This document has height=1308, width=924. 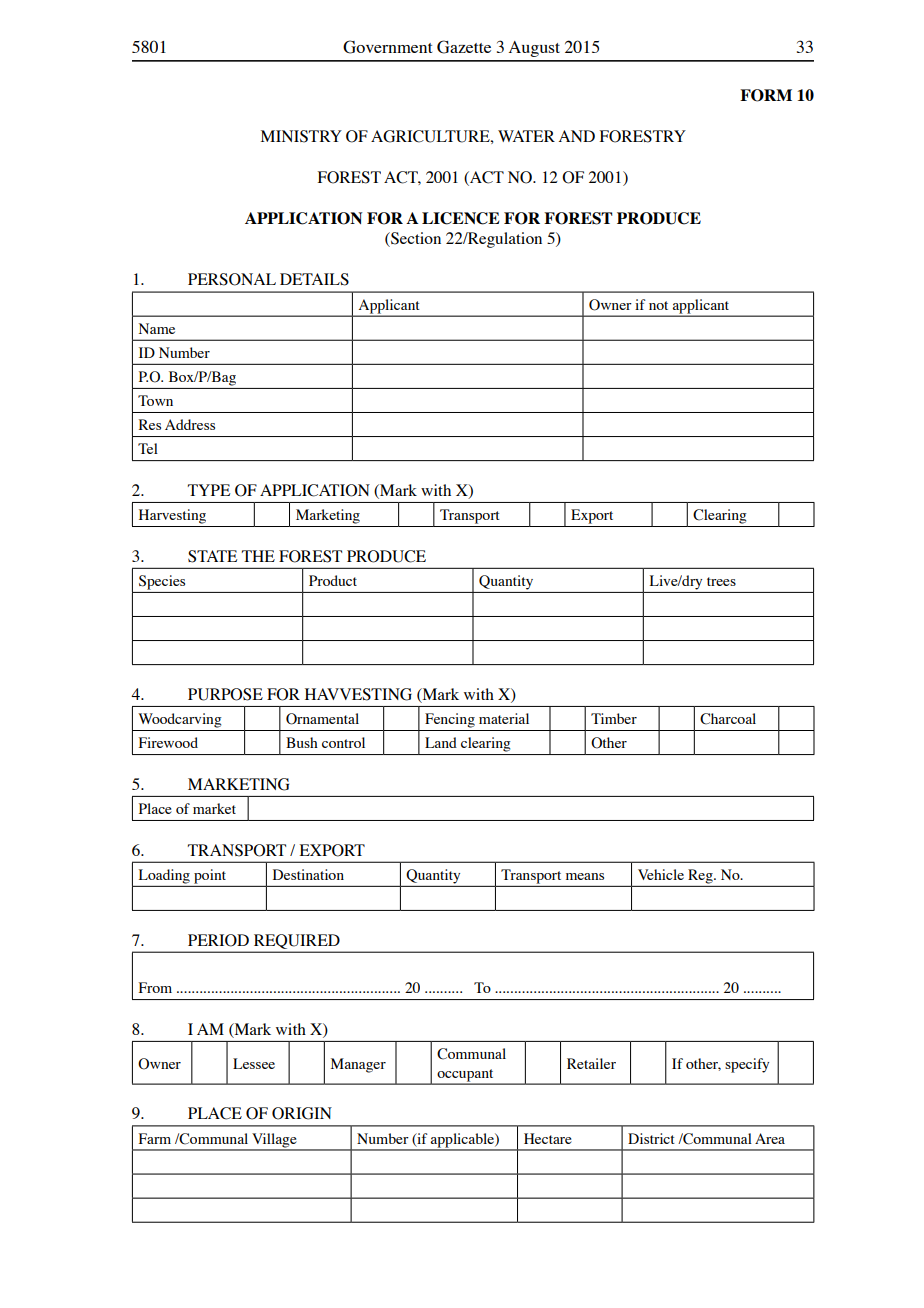 I want to click on Gazette, so click(x=464, y=47).
